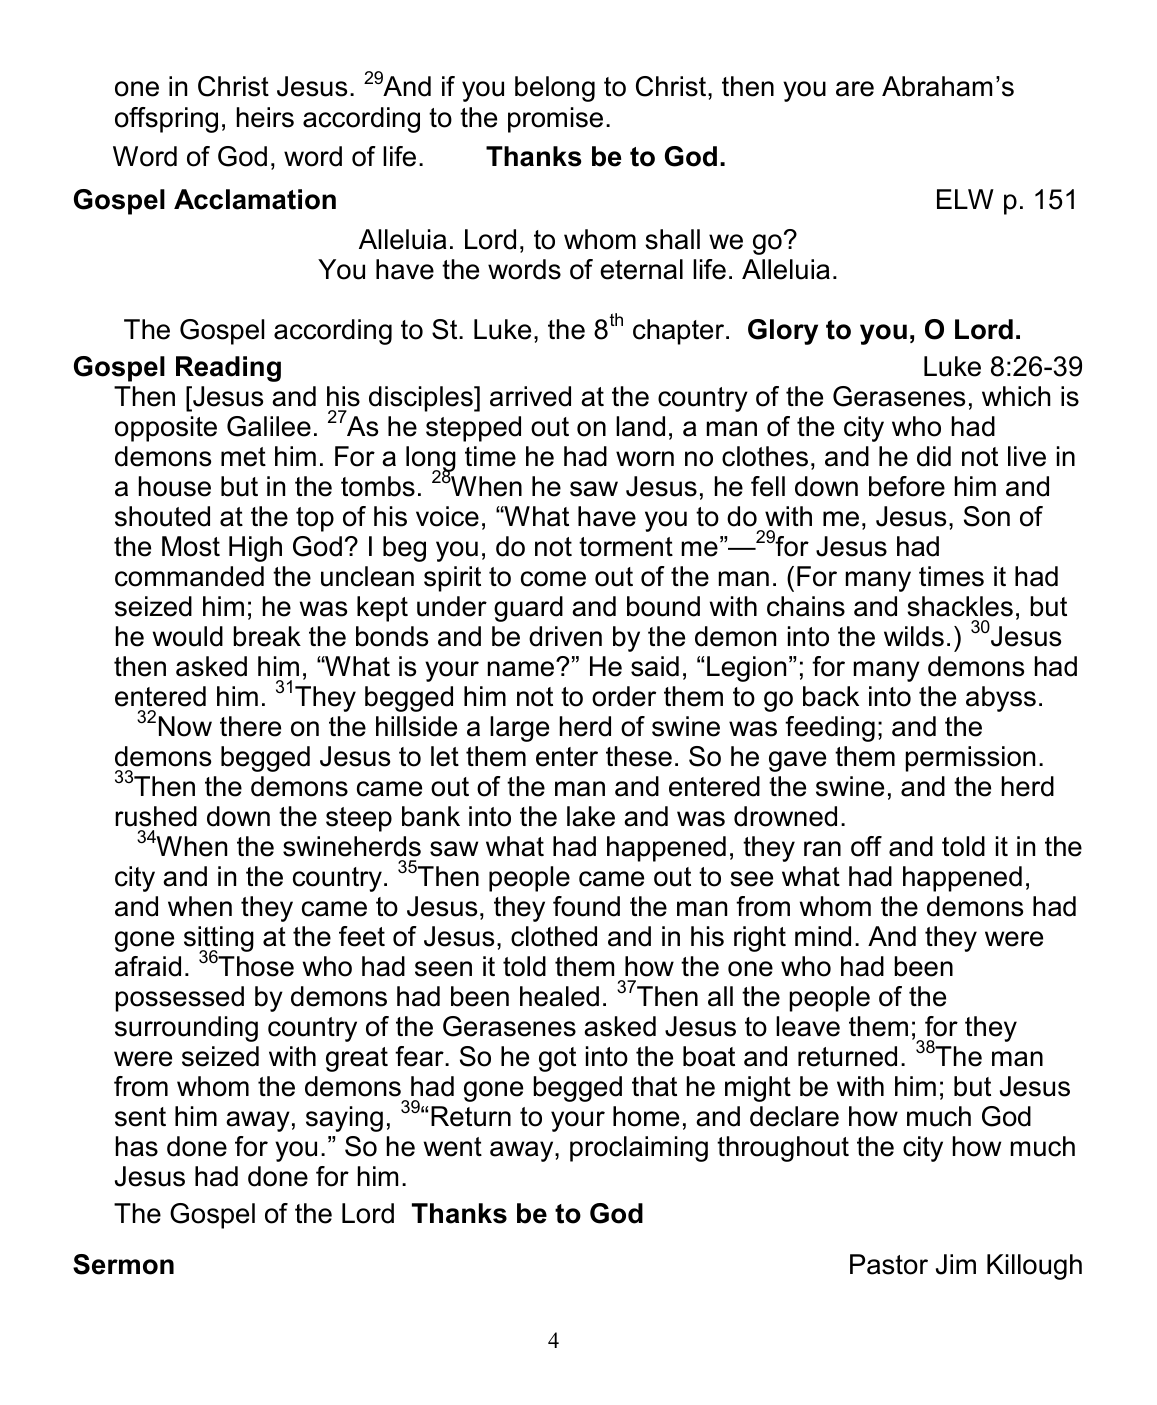 This screenshot has height=1405, width=1157. I want to click on there, so click(250, 726).
